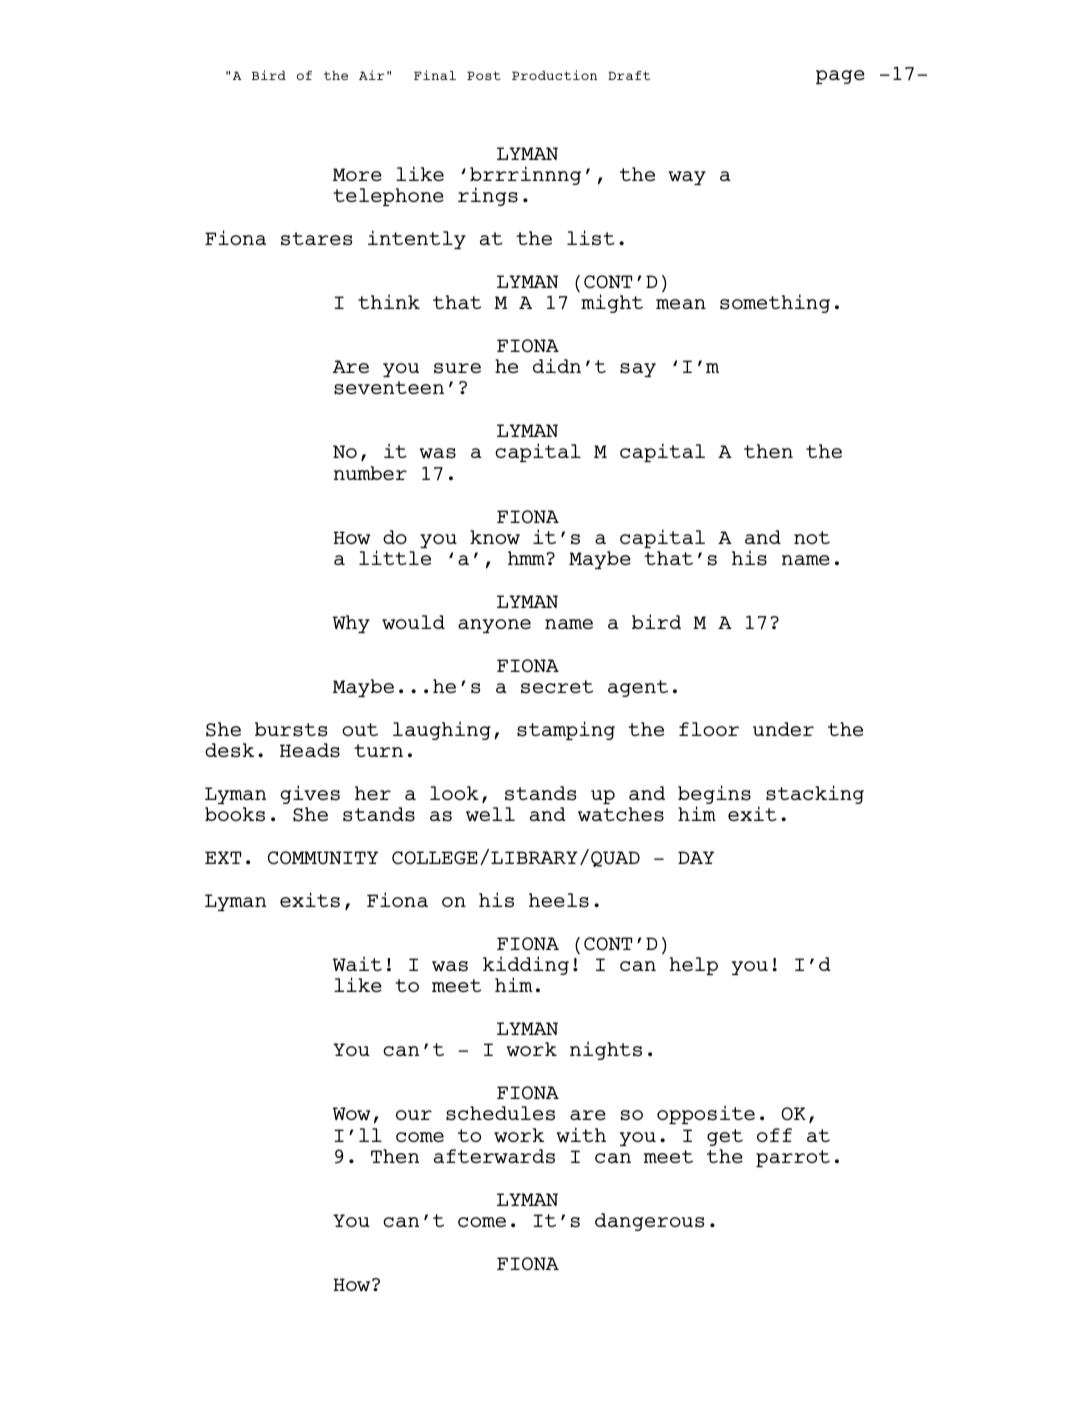 The width and height of the screenshot is (1089, 1409). I want to click on Air, so click(372, 75).
